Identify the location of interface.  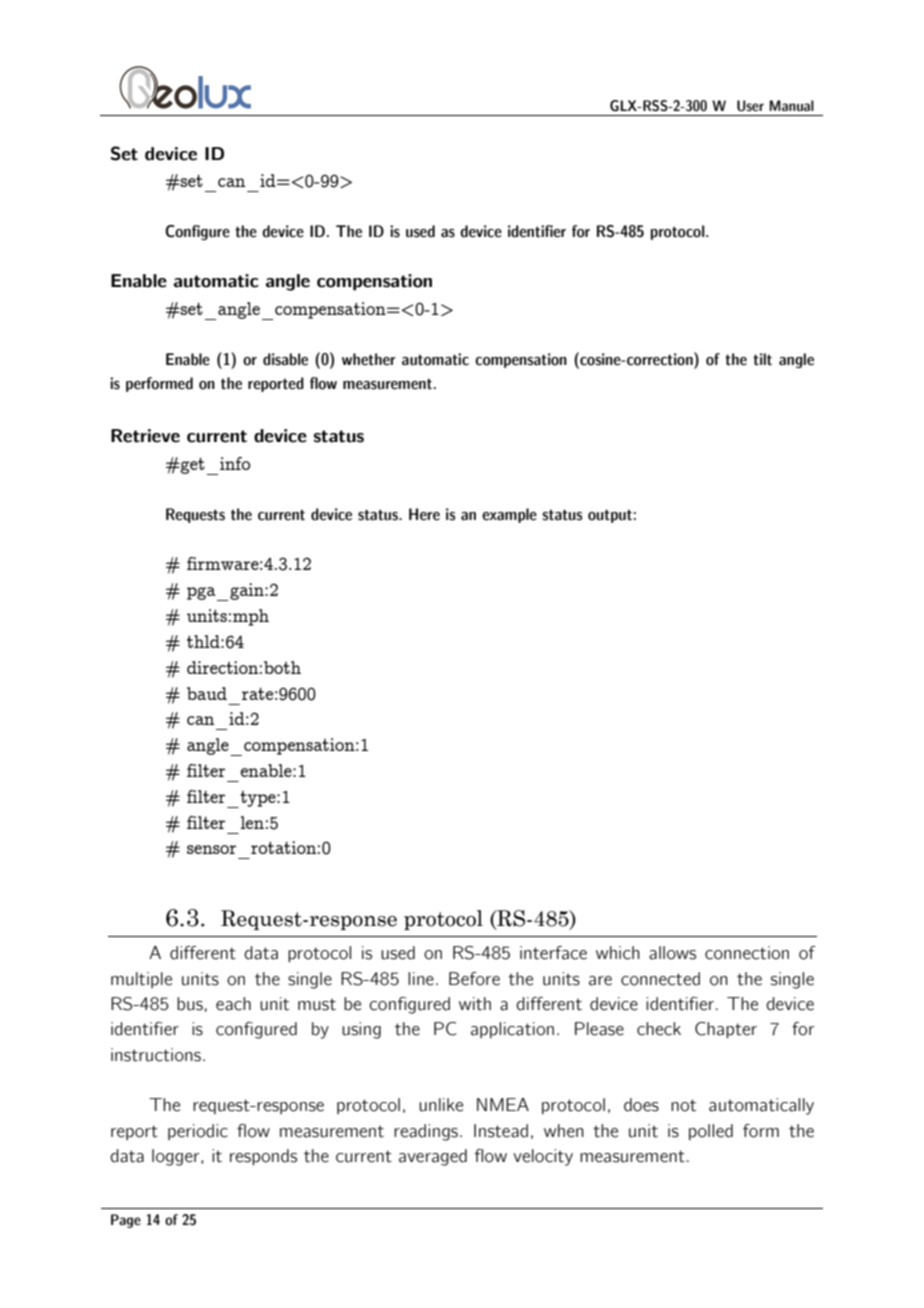
(553, 953).
